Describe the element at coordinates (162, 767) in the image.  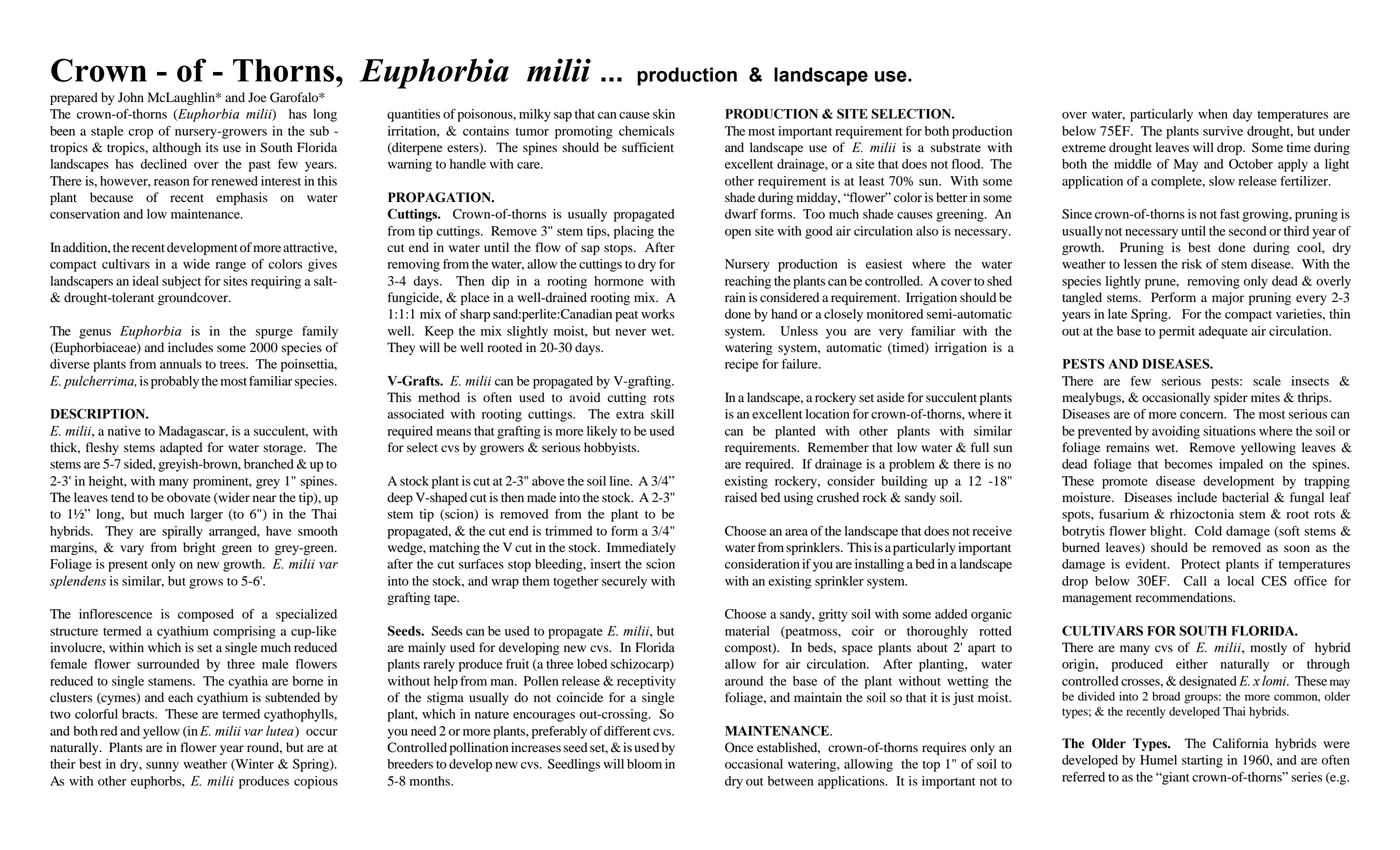
I see `sunny` at that location.
